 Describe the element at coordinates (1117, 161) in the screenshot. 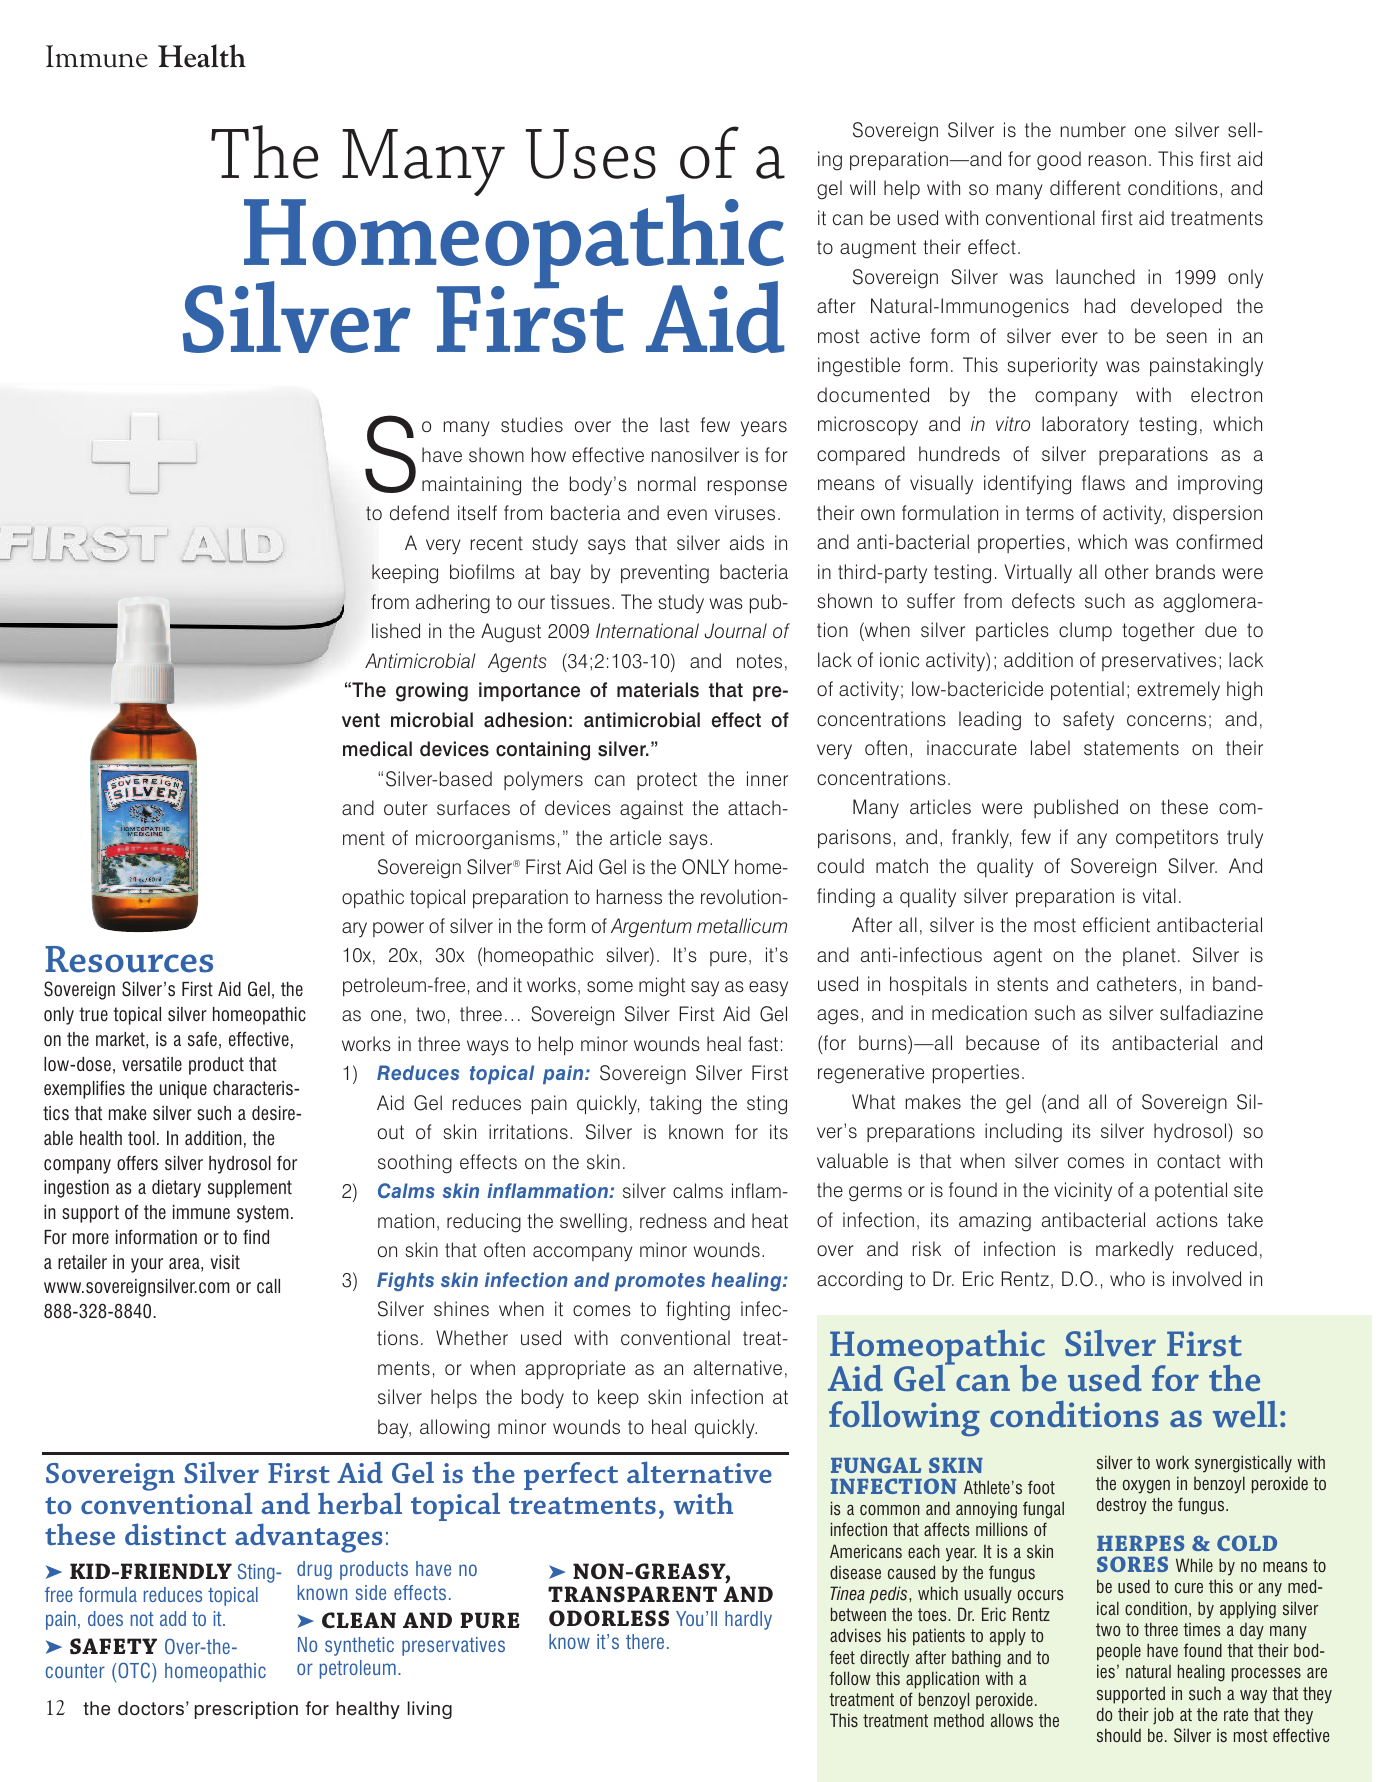

I see `reason` at that location.
